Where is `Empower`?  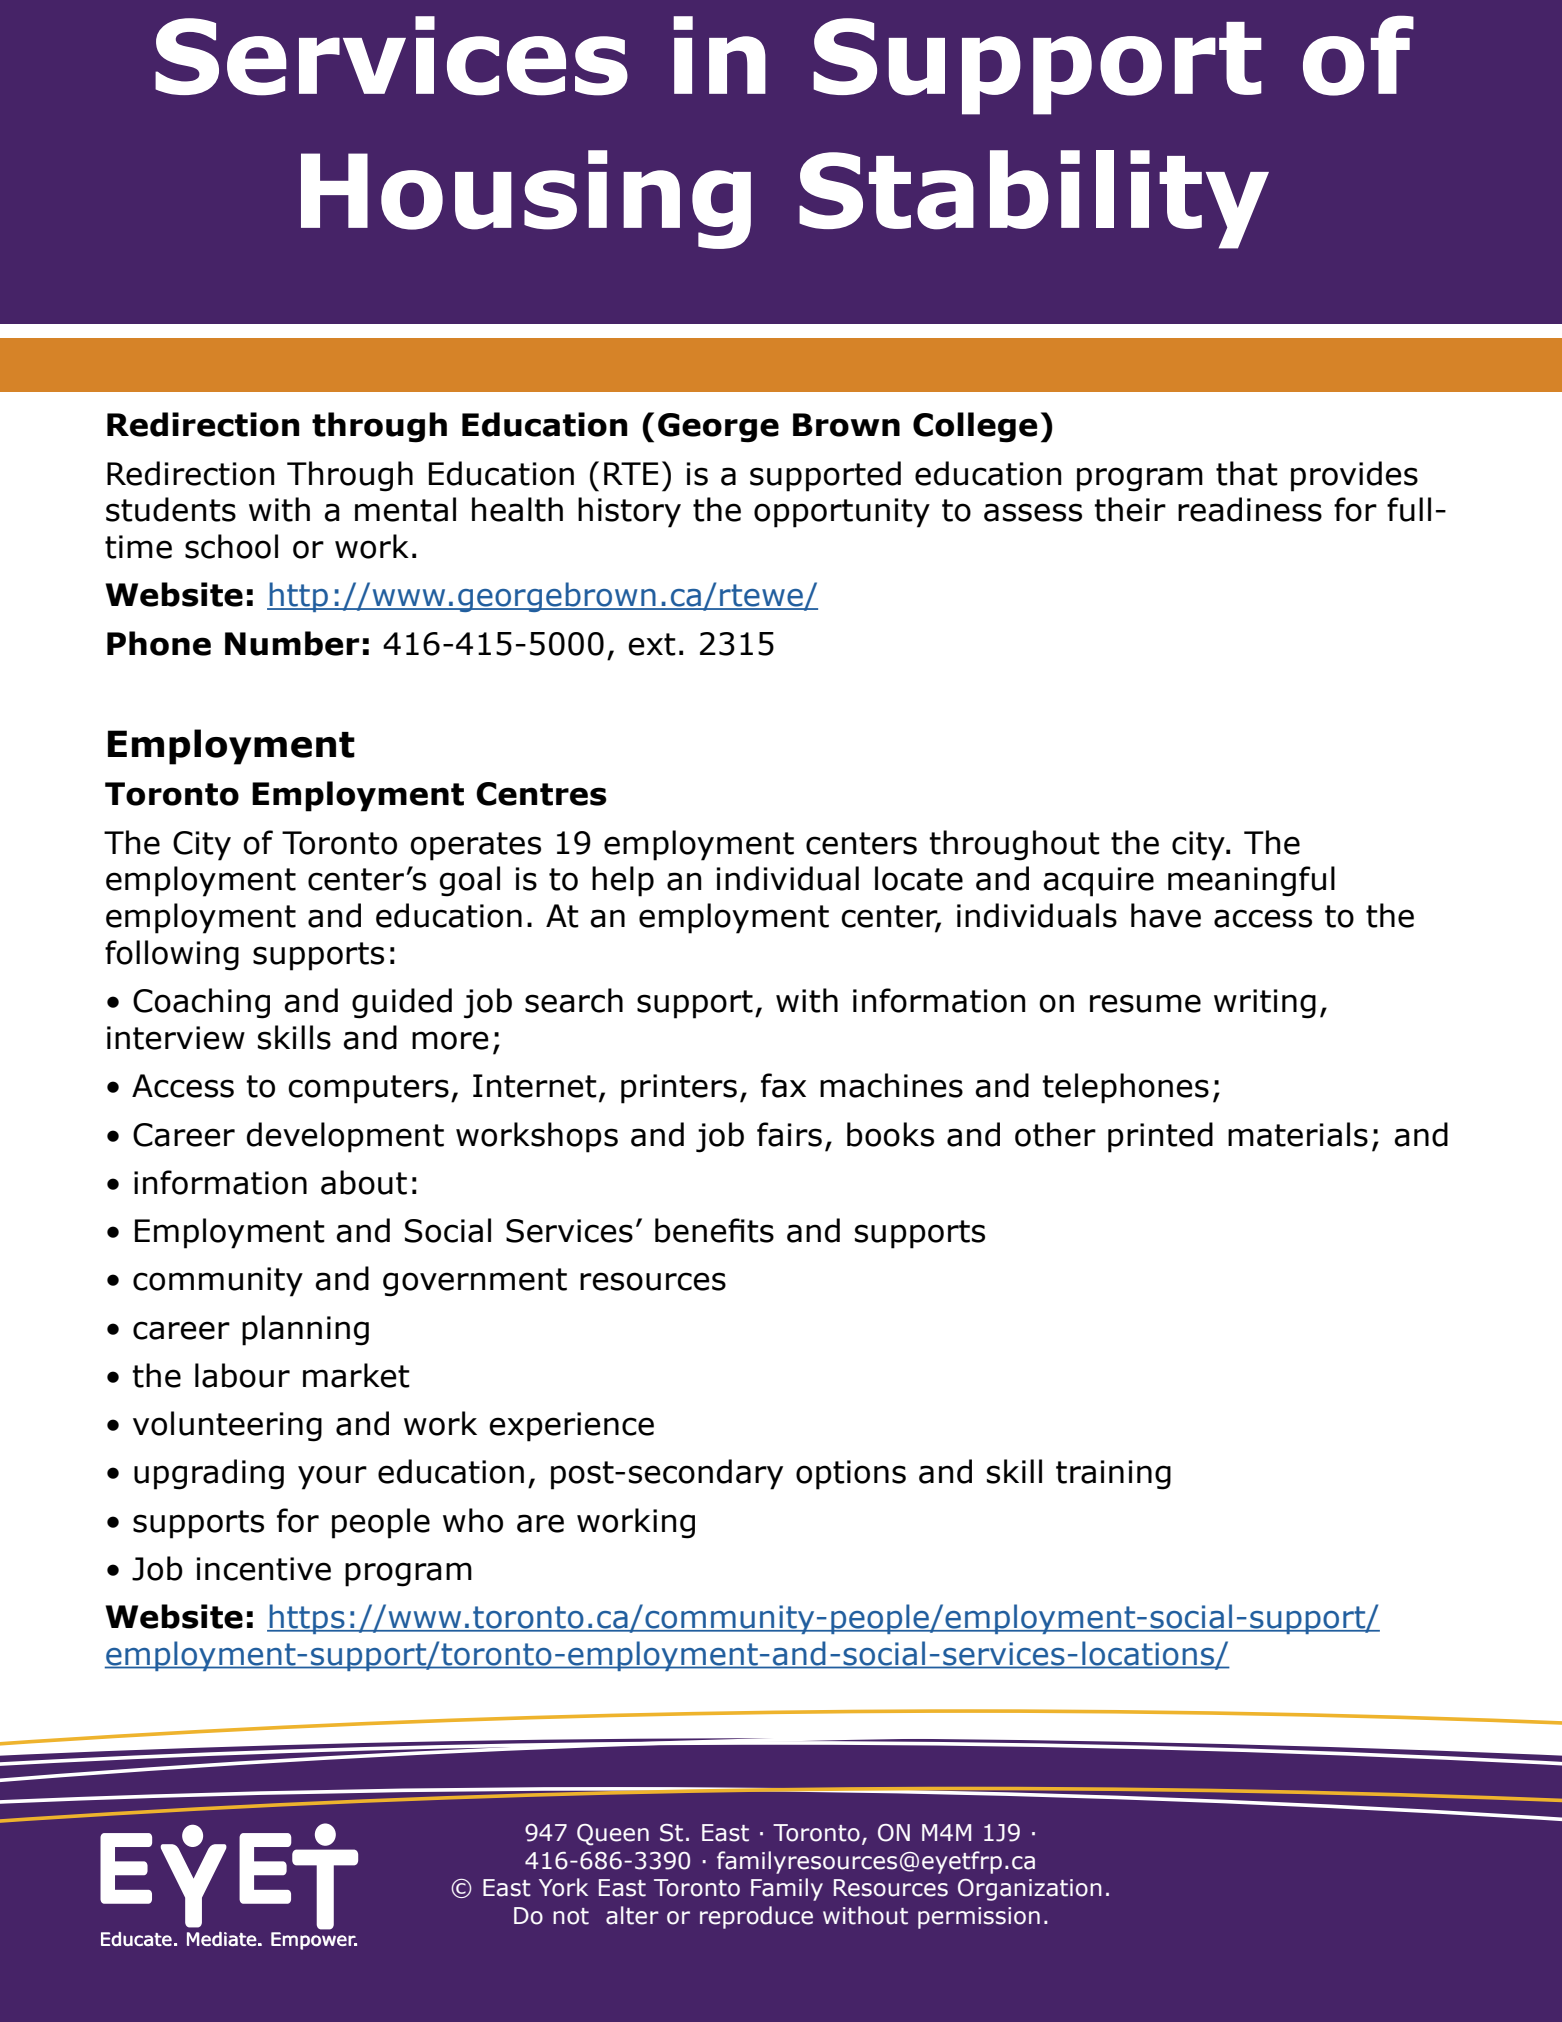
Empower is located at coordinates (314, 1941).
